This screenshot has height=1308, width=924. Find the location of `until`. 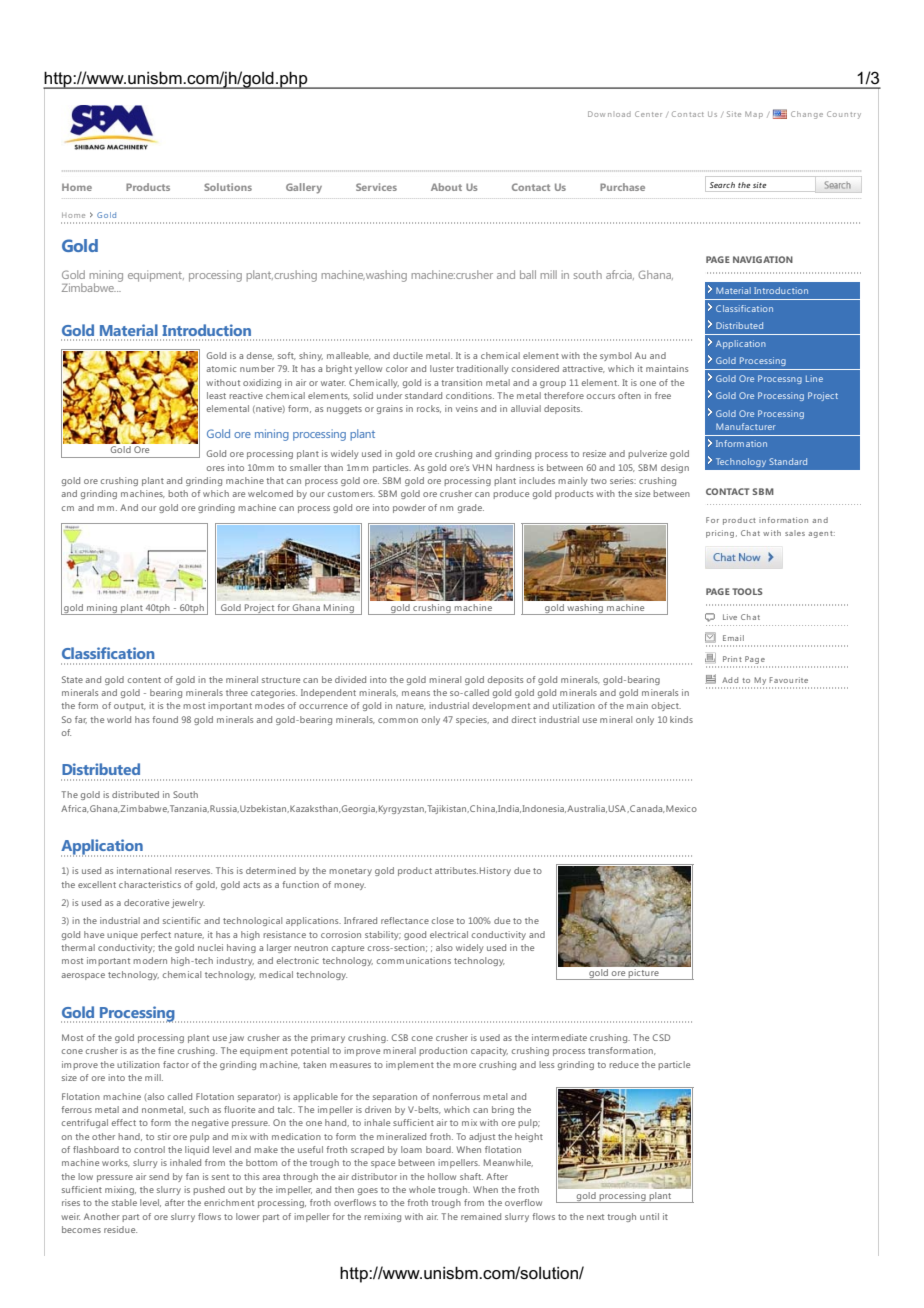

until is located at coordinates (649, 1216).
